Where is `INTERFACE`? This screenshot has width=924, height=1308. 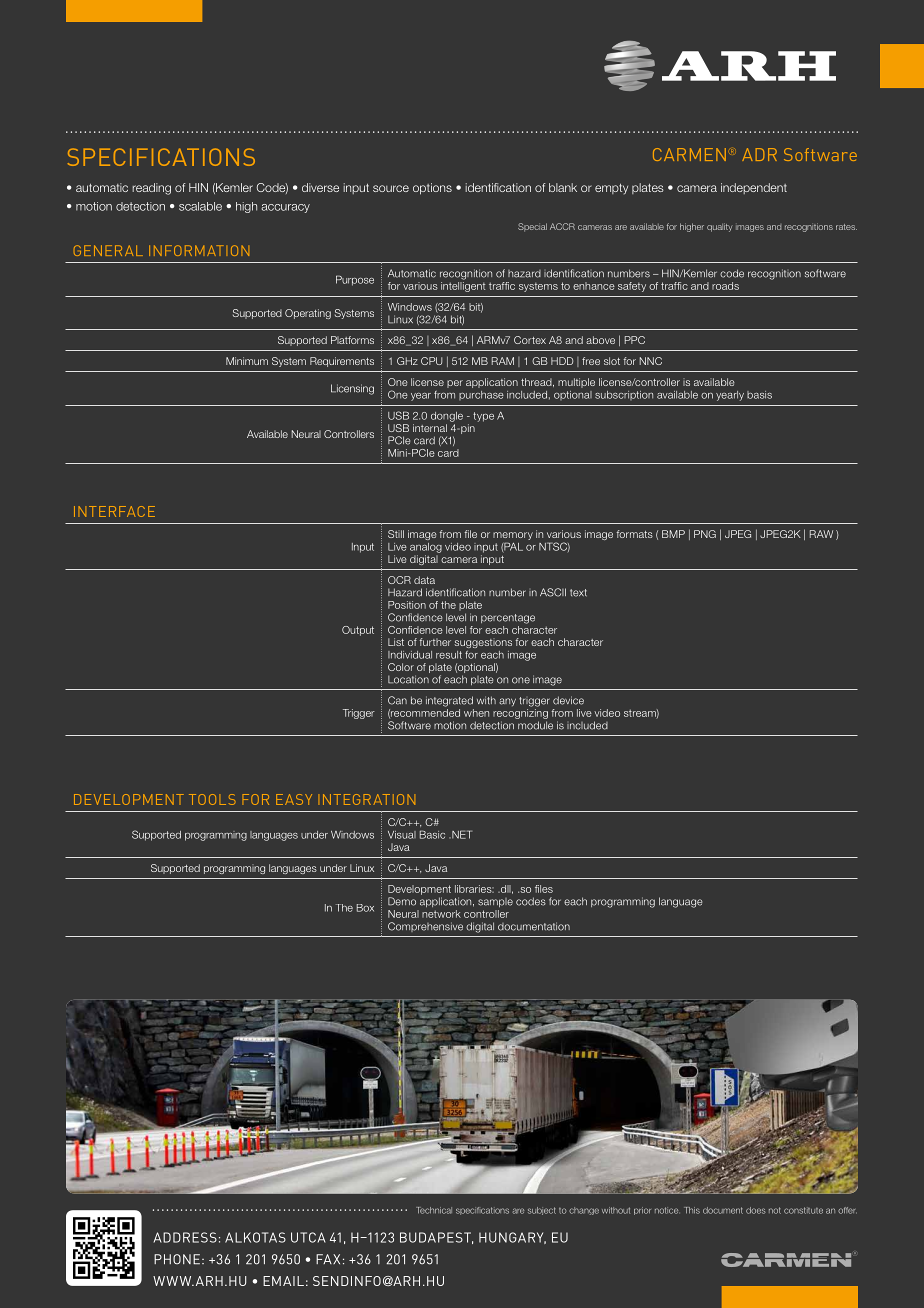 INTERFACE is located at coordinates (114, 511).
